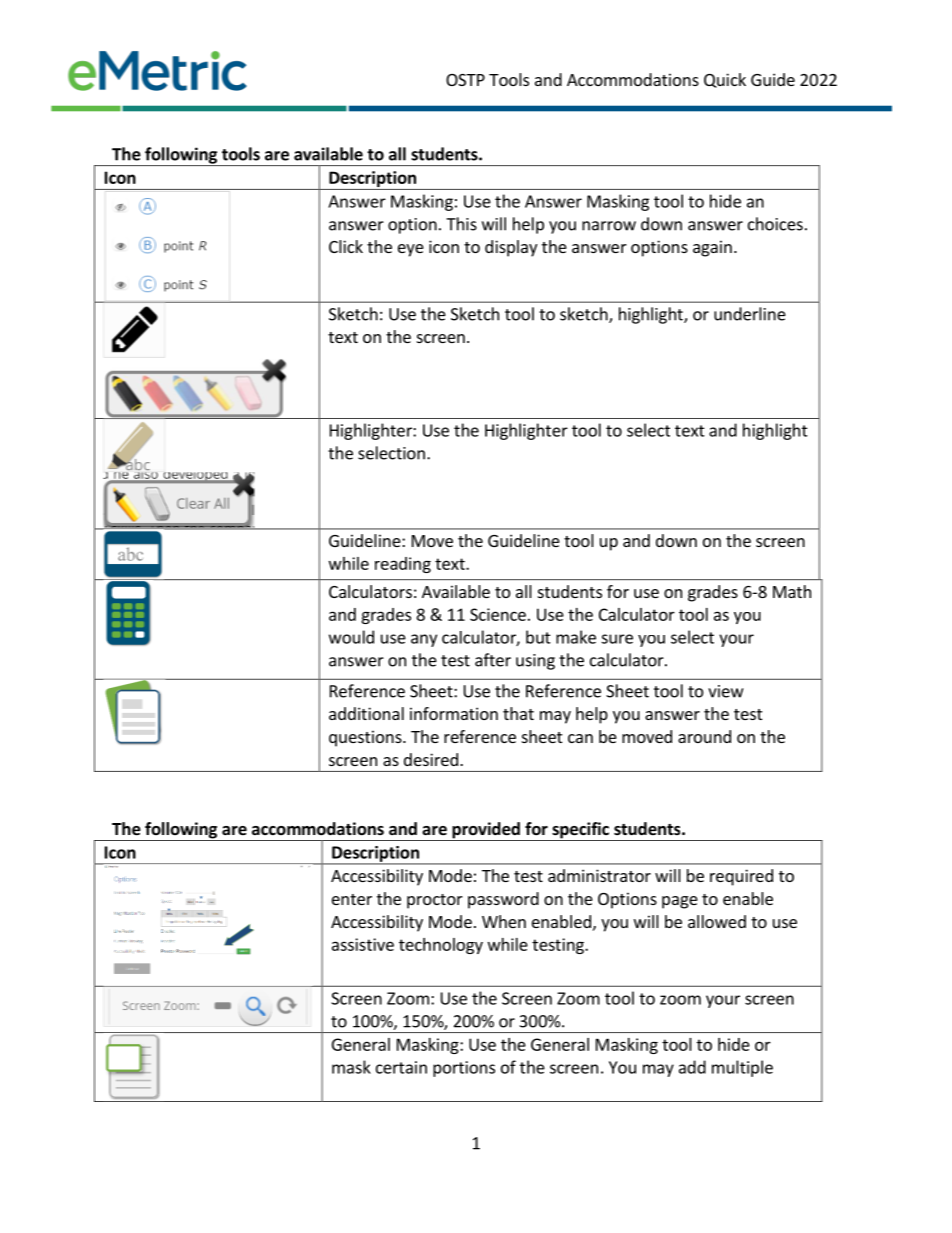 The height and width of the image is (1233, 952). What do you see at coordinates (403, 565) in the image?
I see `reading` at bounding box center [403, 565].
